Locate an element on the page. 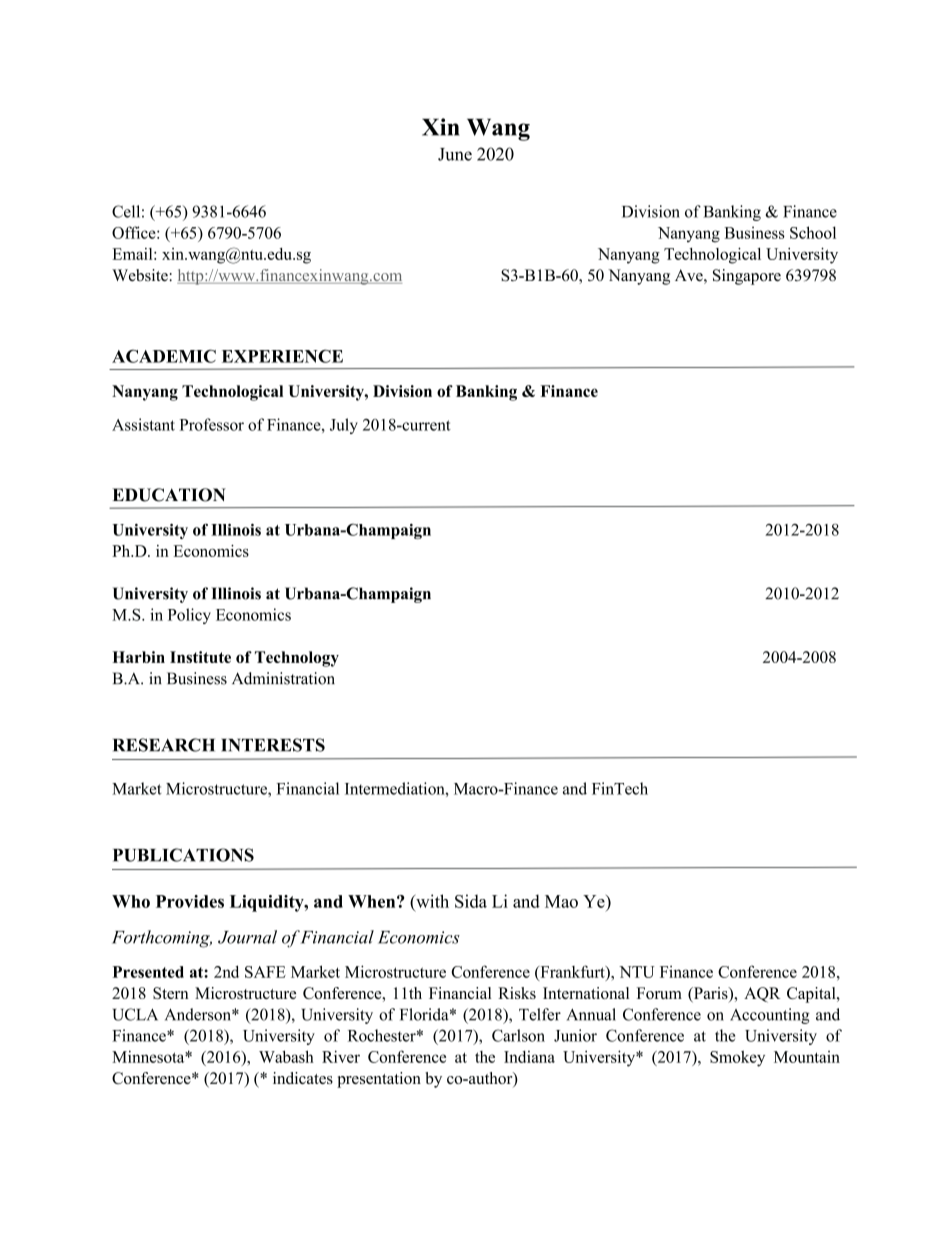 Image resolution: width=952 pixels, height=1233 pixels. Carlson is located at coordinates (518, 1035).
